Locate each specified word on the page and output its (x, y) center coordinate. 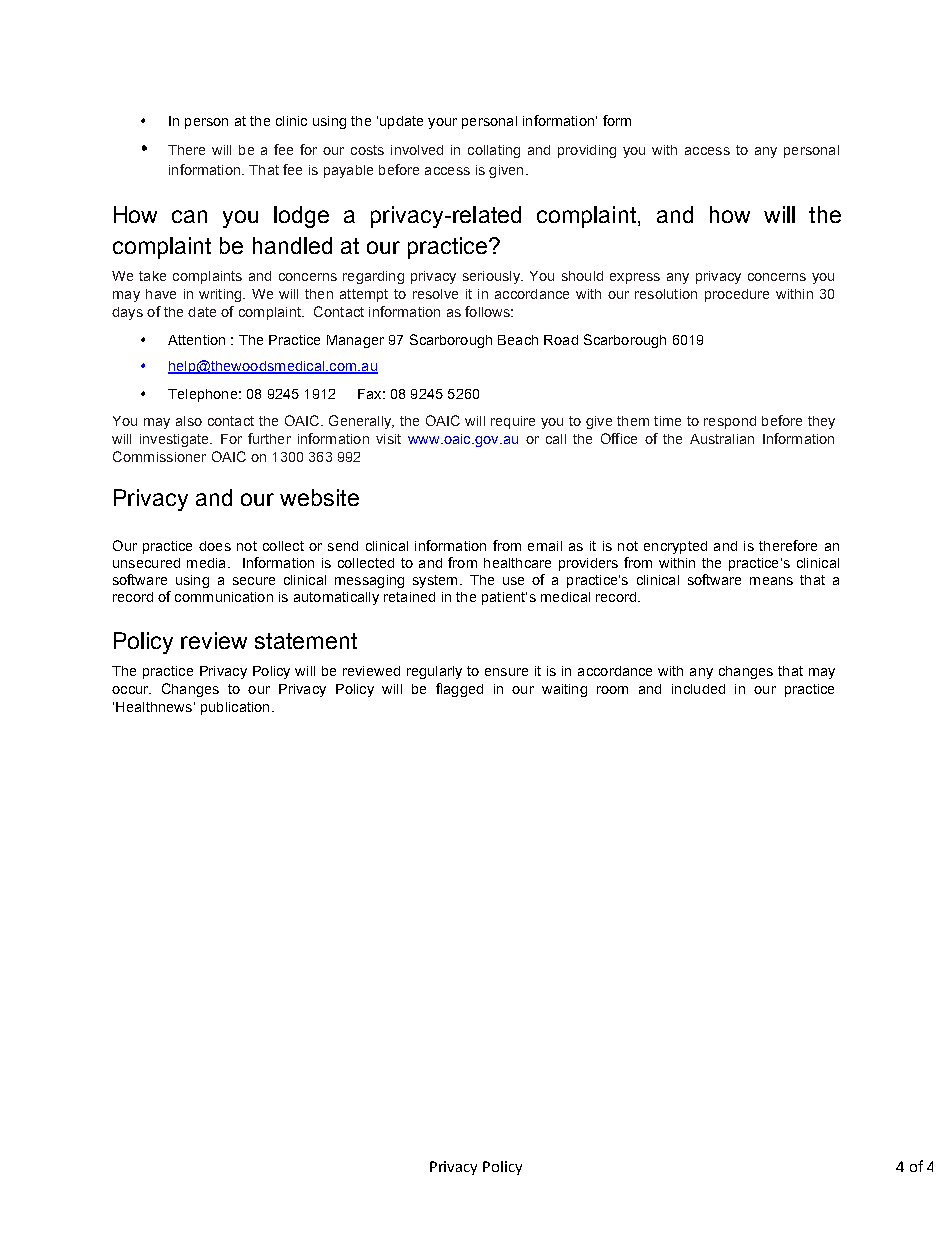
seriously (492, 277)
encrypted (675, 547)
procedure (737, 295)
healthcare (517, 563)
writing (221, 295)
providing (587, 151)
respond (730, 422)
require (513, 422)
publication (235, 708)
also (189, 421)
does (215, 546)
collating (494, 151)
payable (348, 171)
